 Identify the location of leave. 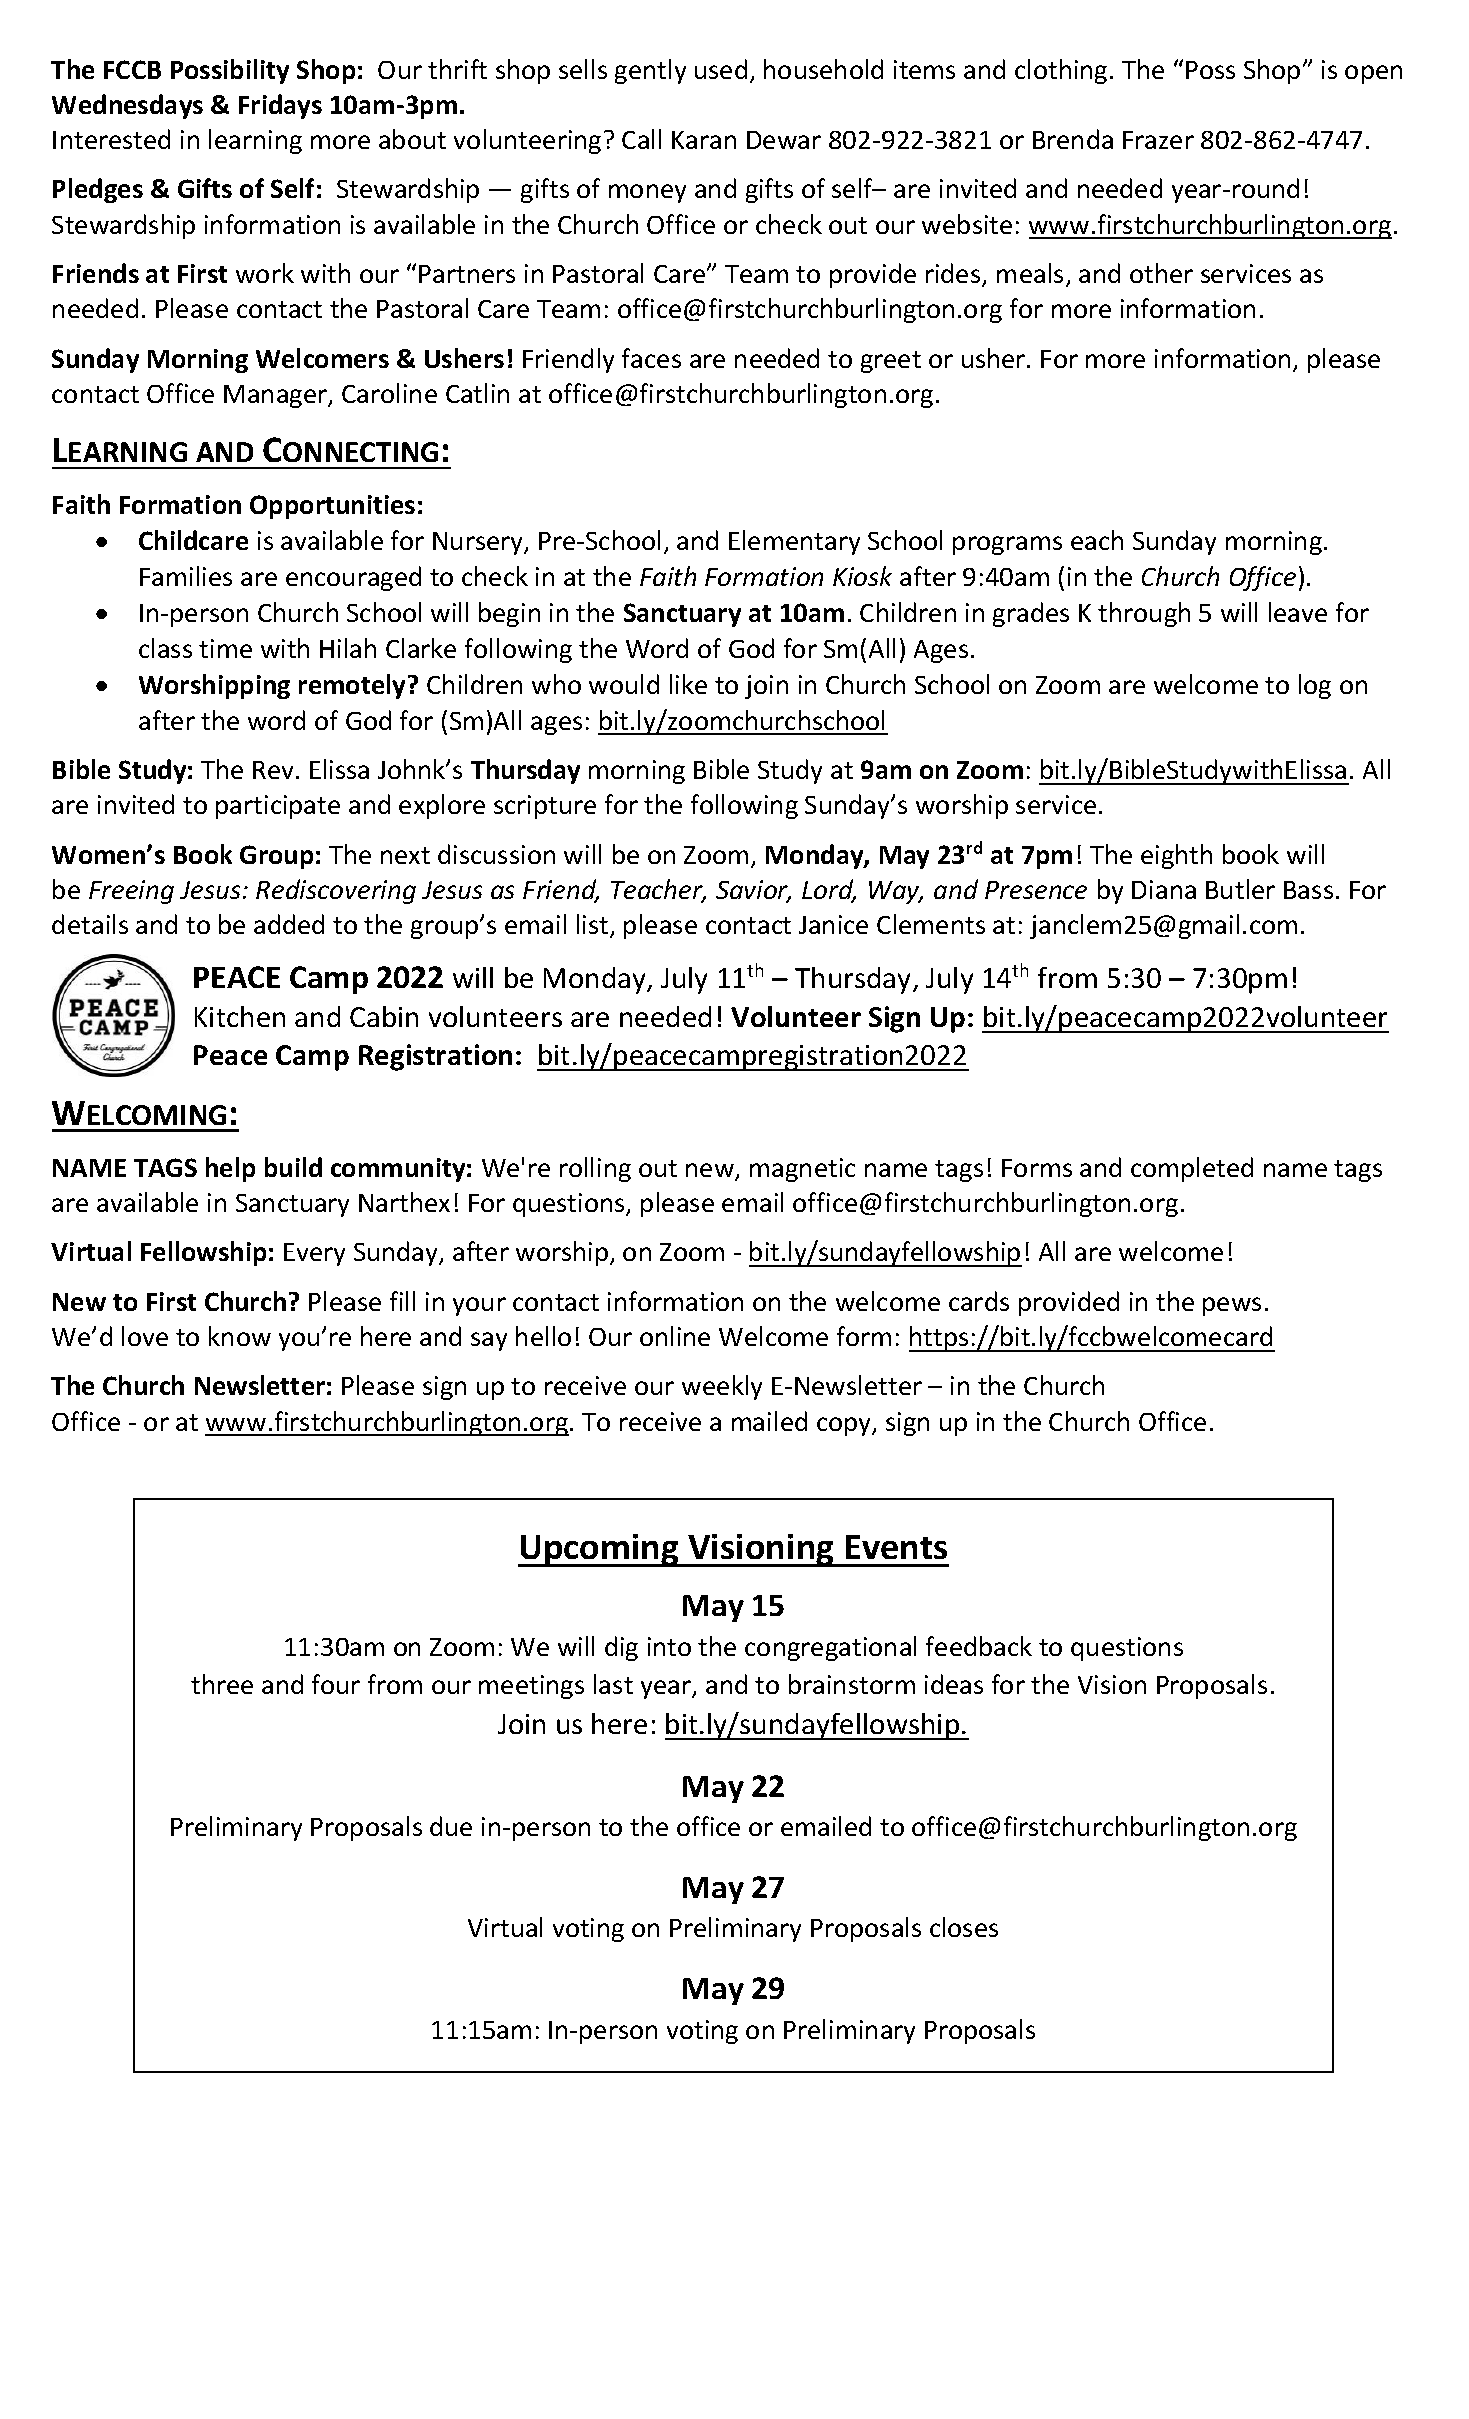
(1298, 612).
